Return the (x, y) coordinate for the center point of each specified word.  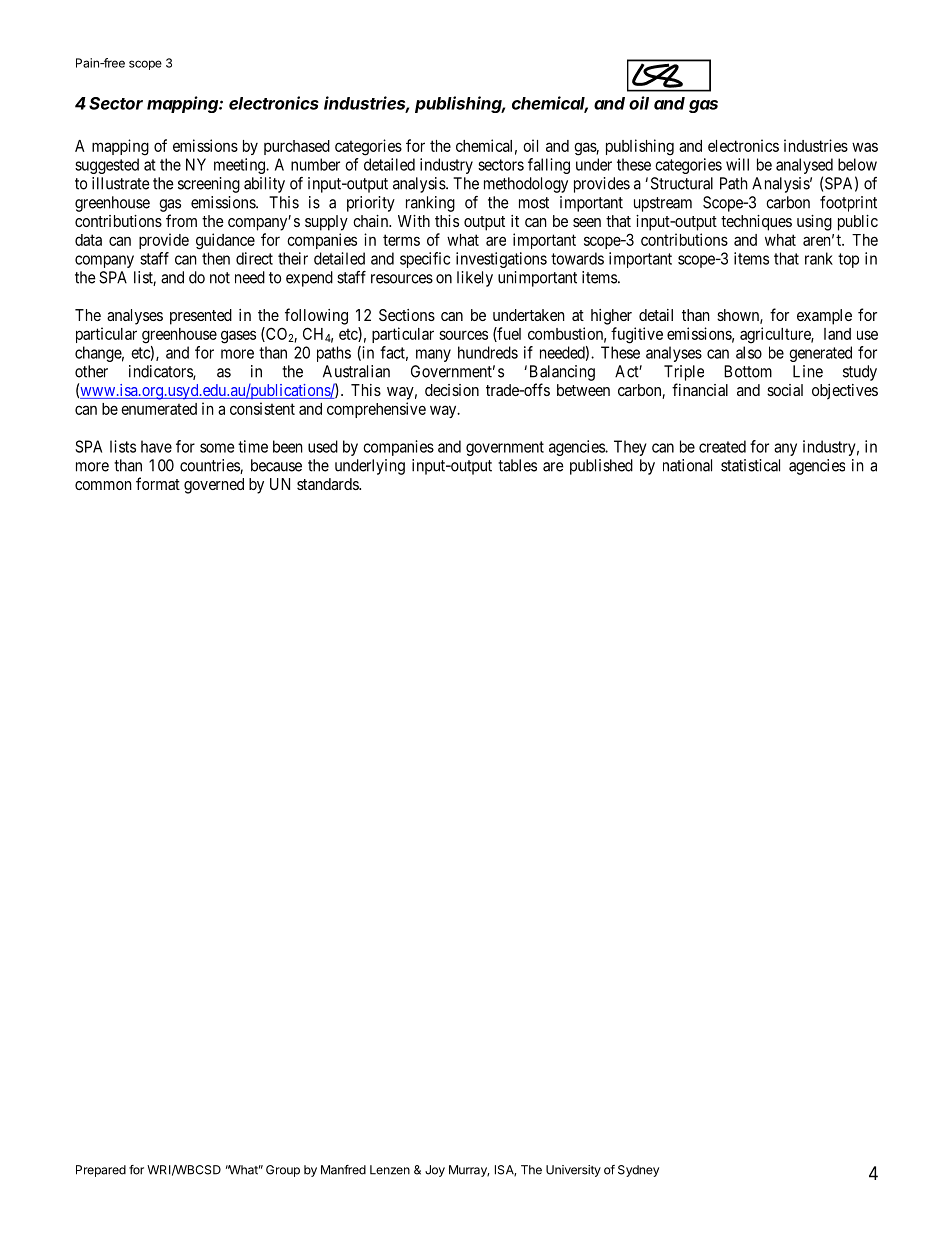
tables (517, 465)
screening (209, 185)
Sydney (638, 1171)
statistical (750, 465)
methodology (526, 185)
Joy (435, 1171)
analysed (804, 167)
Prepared (101, 1171)
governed (214, 486)
